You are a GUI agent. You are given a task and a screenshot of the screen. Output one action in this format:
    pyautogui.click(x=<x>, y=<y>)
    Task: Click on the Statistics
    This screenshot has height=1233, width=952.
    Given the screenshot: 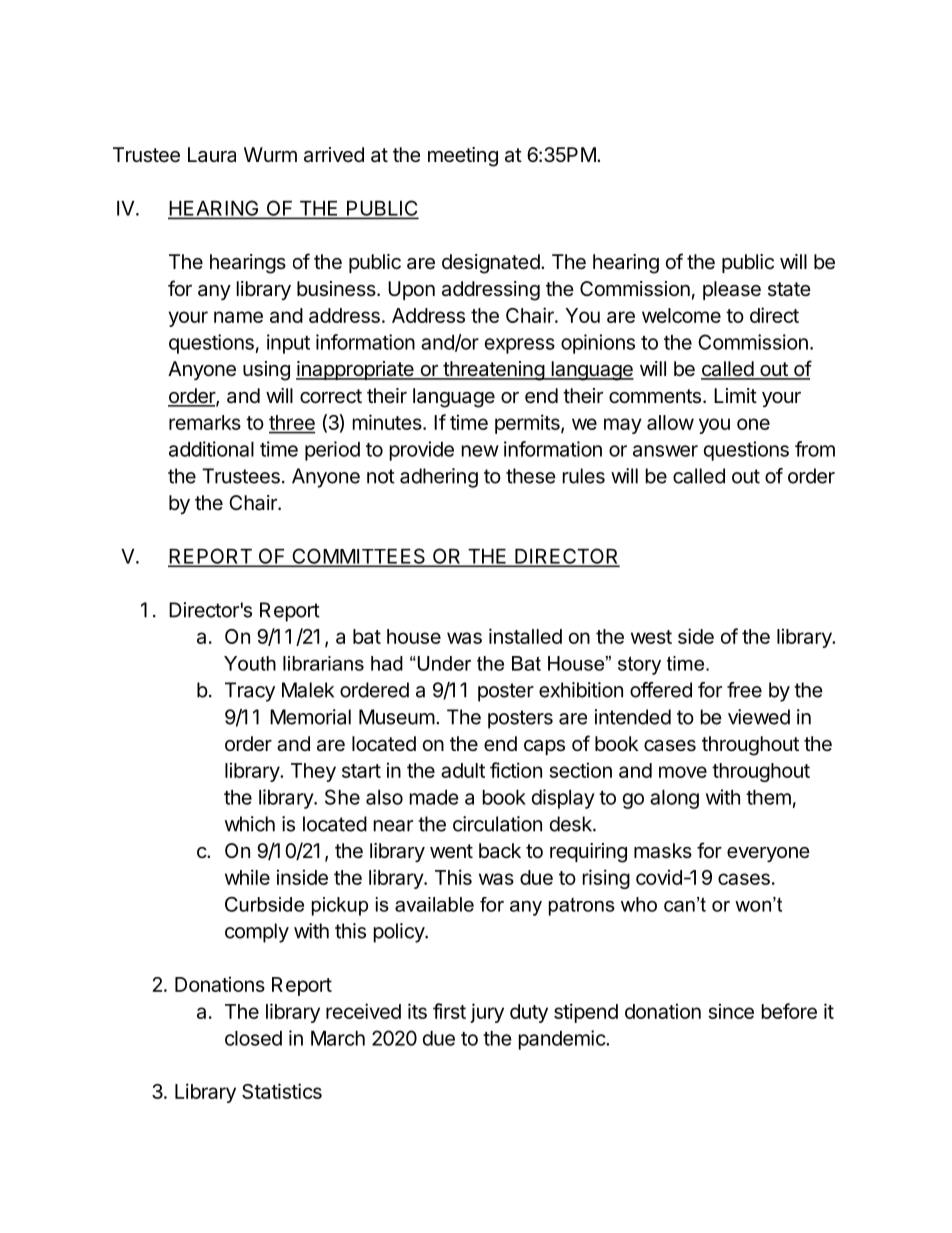 What is the action you would take?
    pyautogui.click(x=282, y=1091)
